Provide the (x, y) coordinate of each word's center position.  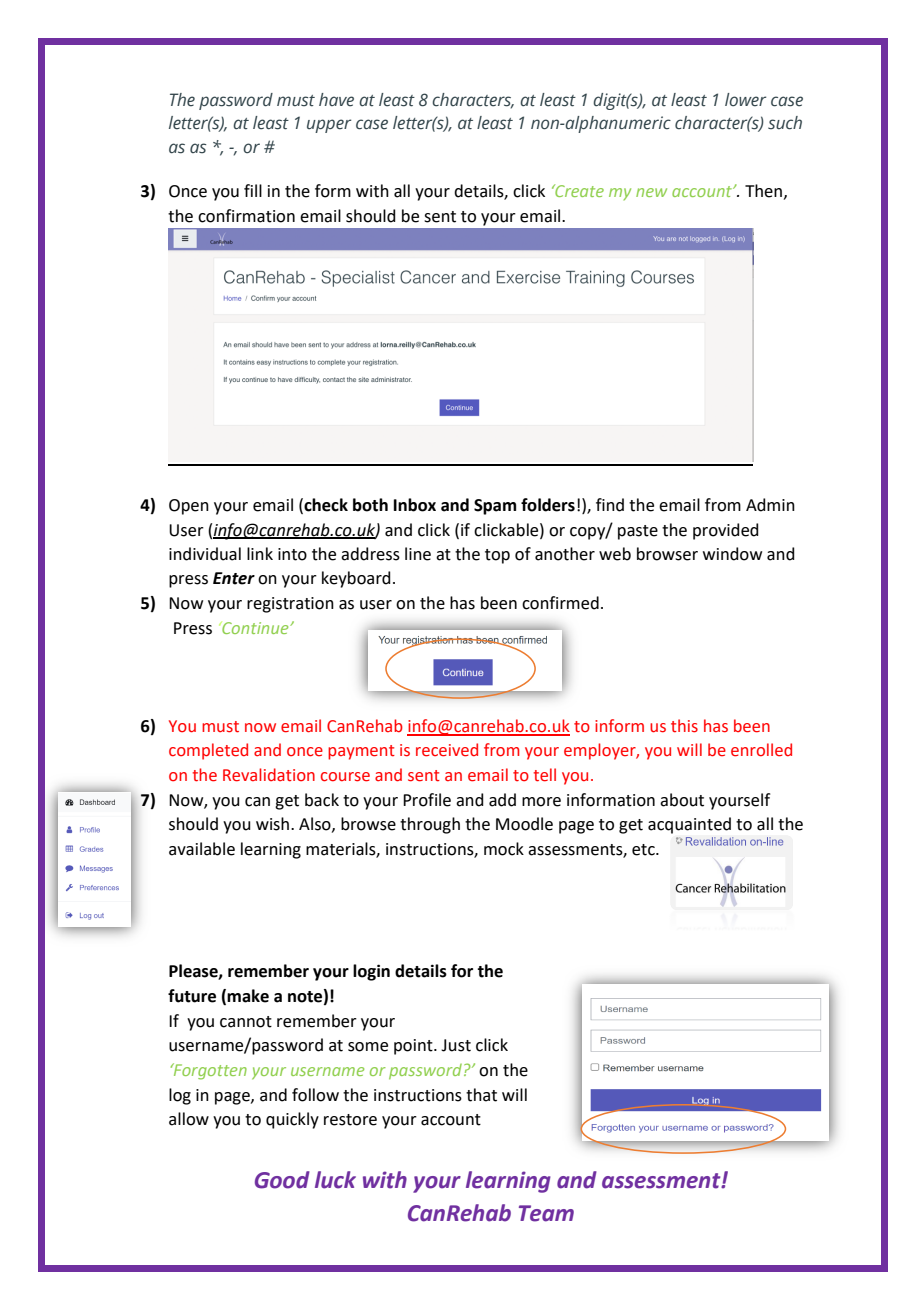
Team (546, 1213)
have (336, 100)
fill (253, 190)
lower (745, 100)
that (481, 1095)
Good (282, 1180)
